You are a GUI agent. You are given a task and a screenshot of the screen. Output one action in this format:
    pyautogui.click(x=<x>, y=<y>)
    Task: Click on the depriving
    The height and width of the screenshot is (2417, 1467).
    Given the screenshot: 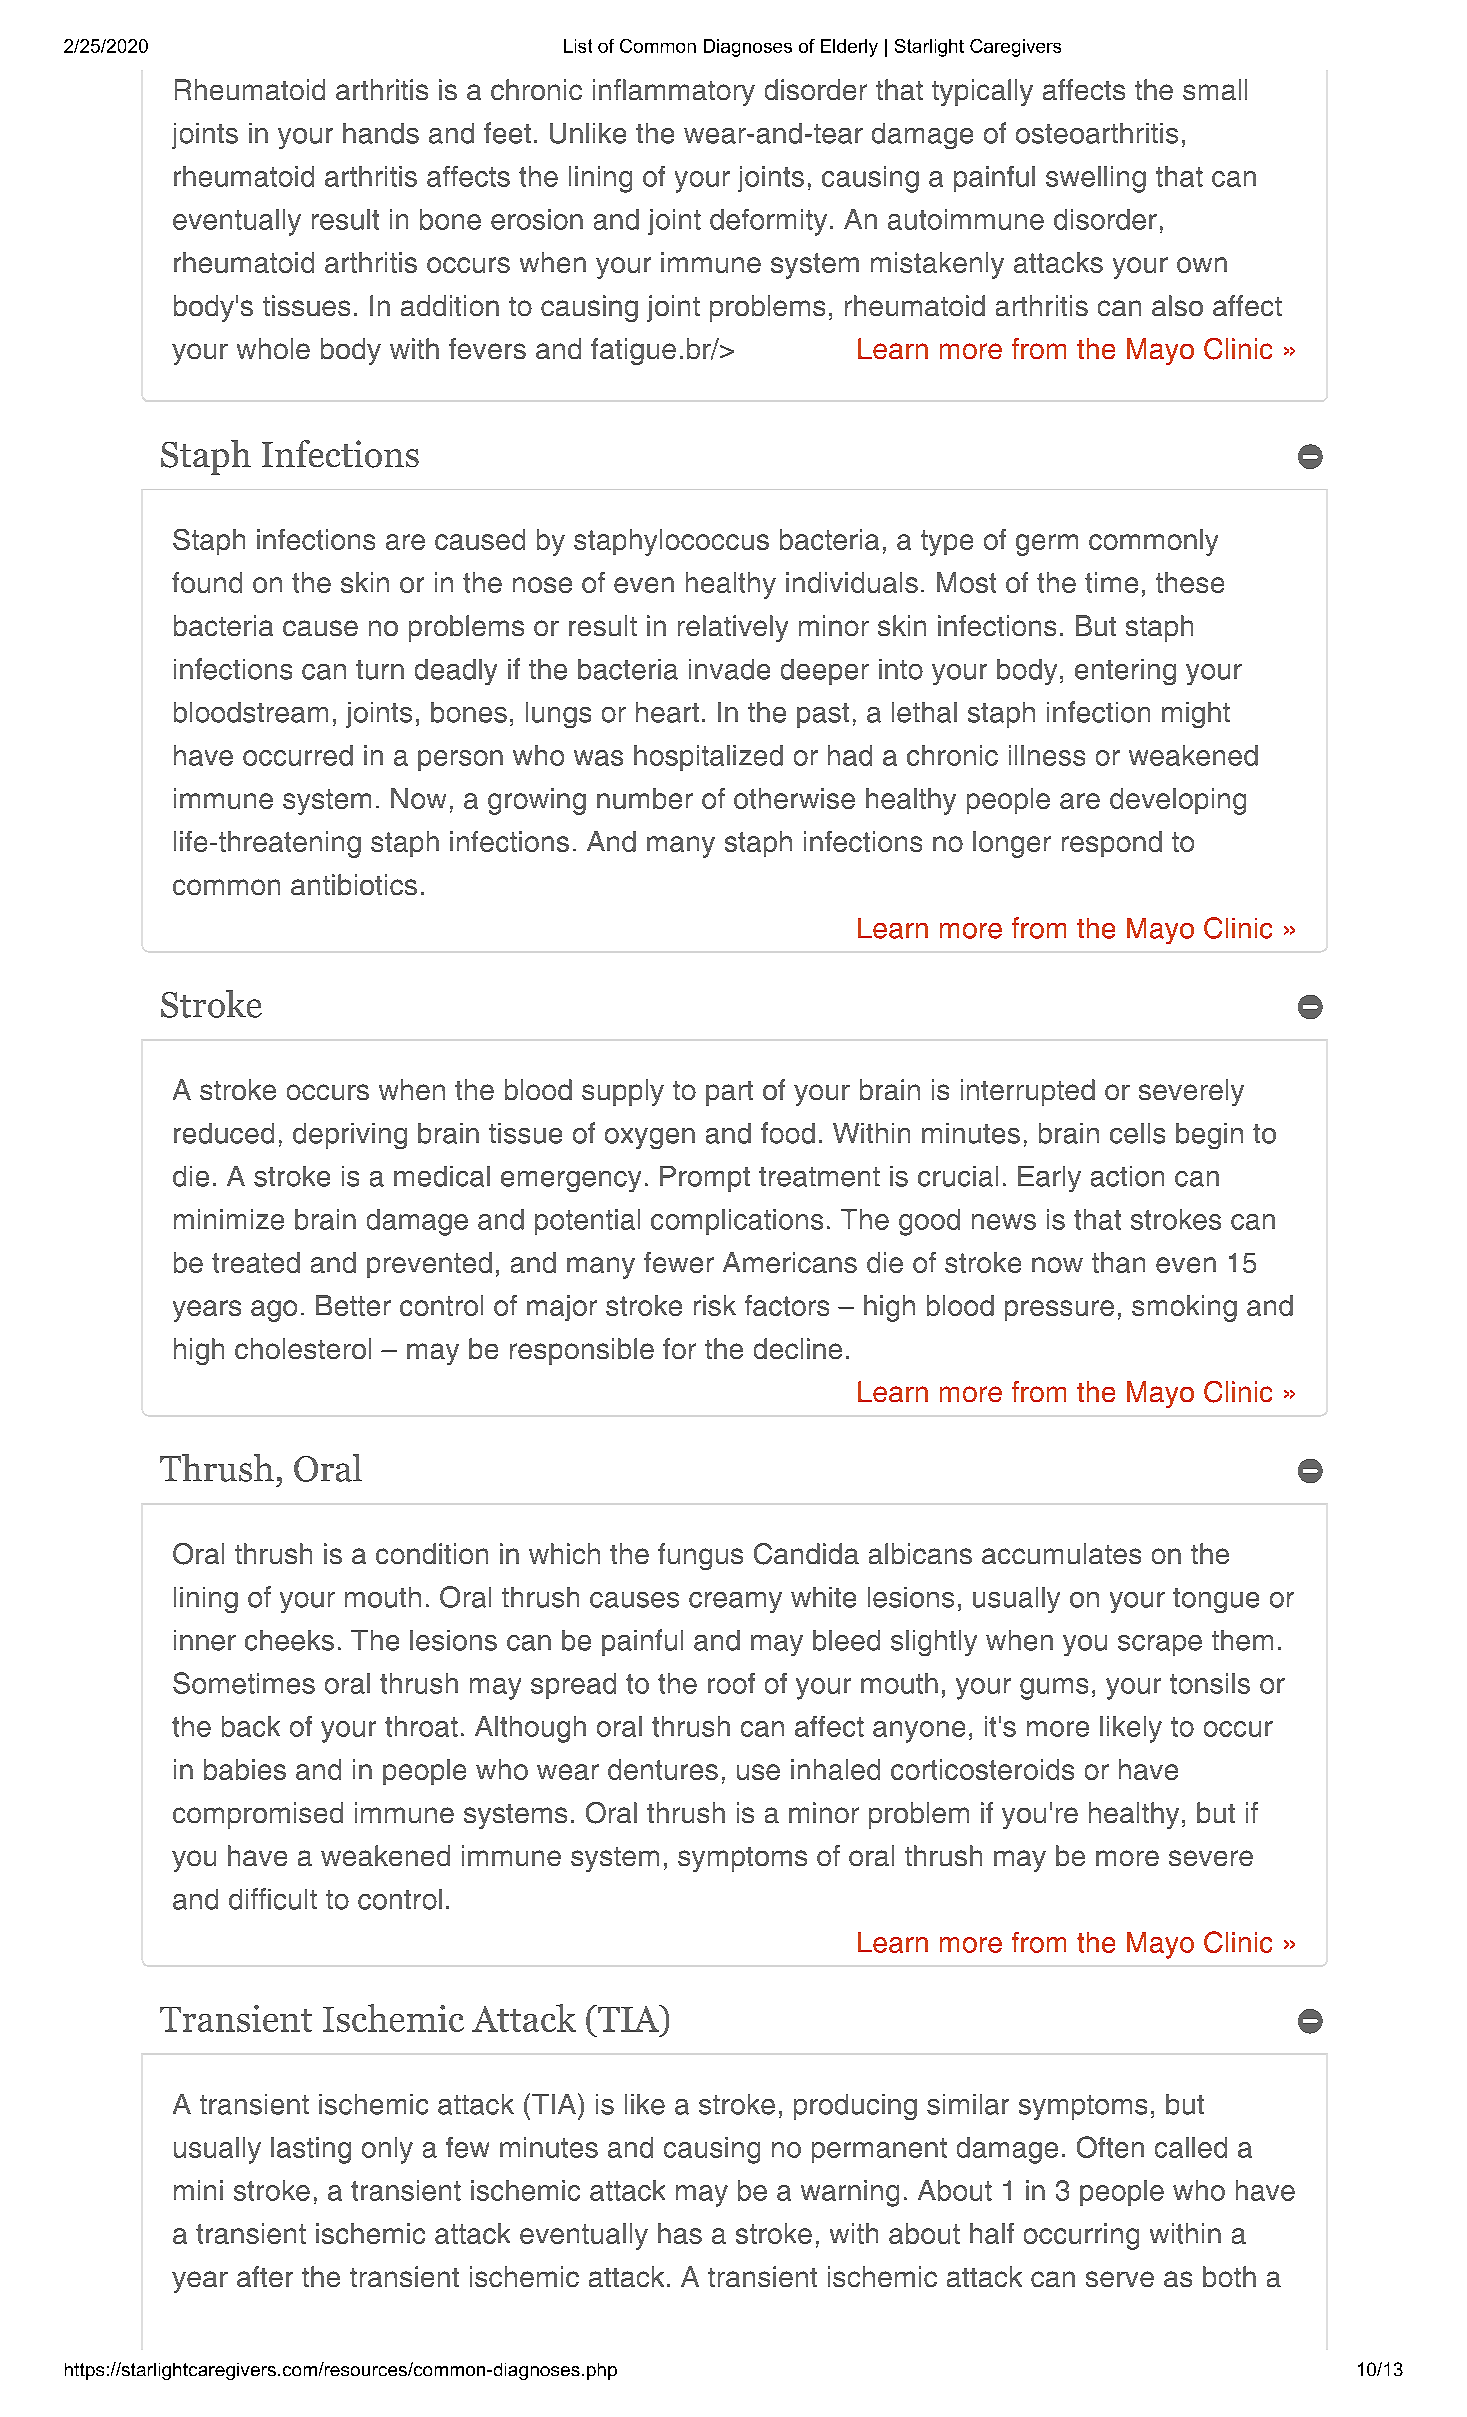 What is the action you would take?
    pyautogui.click(x=350, y=1136)
